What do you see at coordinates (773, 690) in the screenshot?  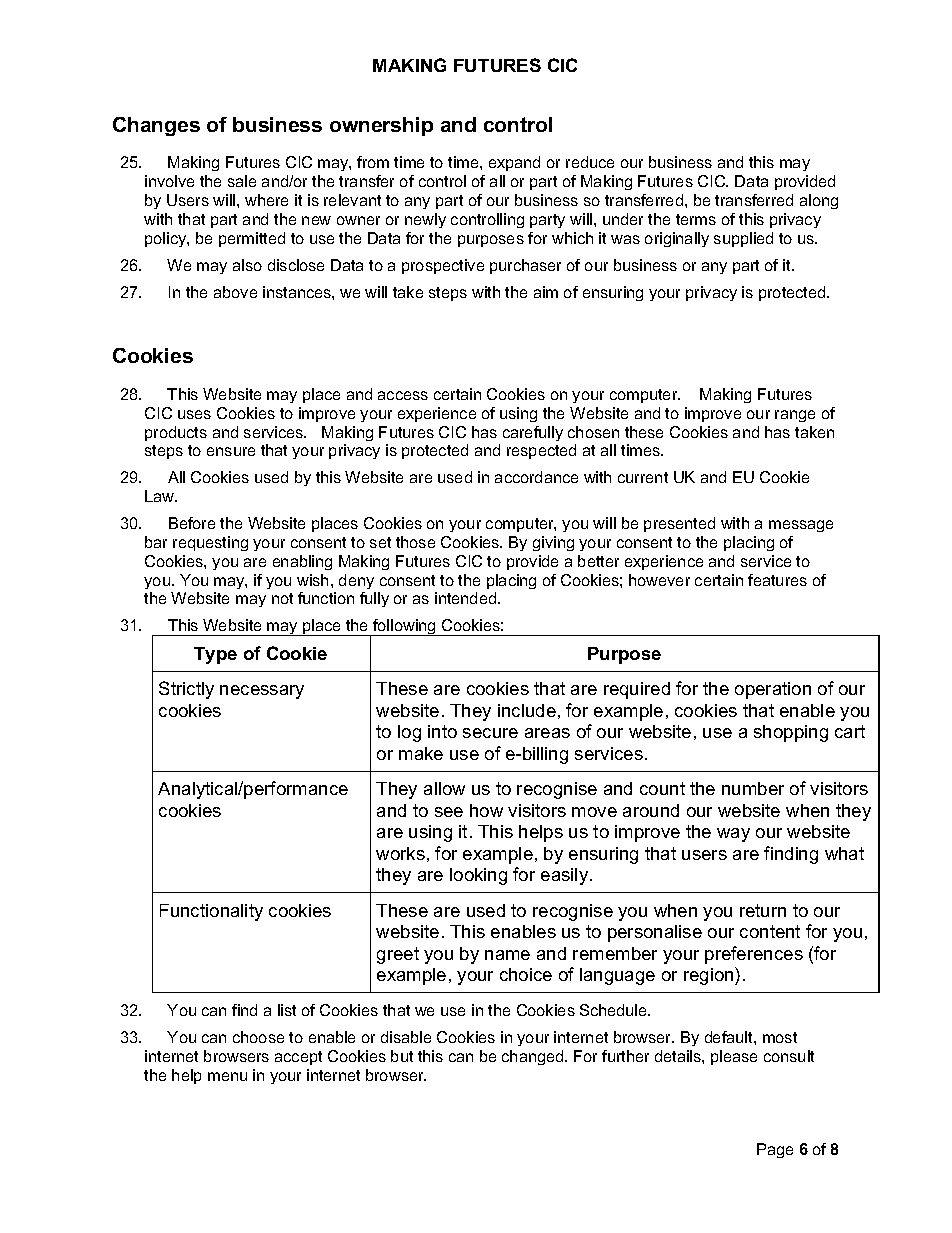 I see `operation` at bounding box center [773, 690].
